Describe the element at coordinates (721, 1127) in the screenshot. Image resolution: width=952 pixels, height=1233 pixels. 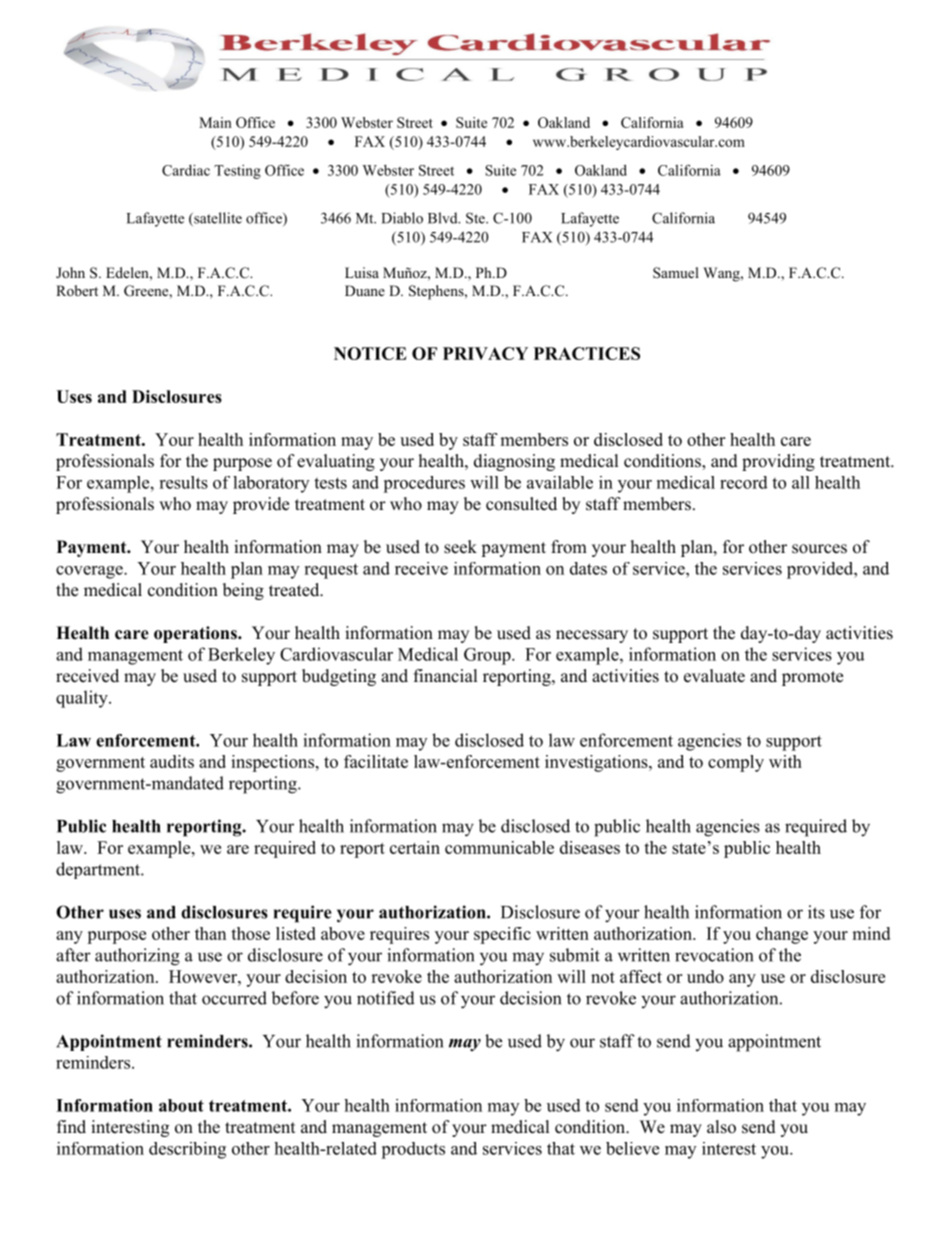
I see `also` at that location.
